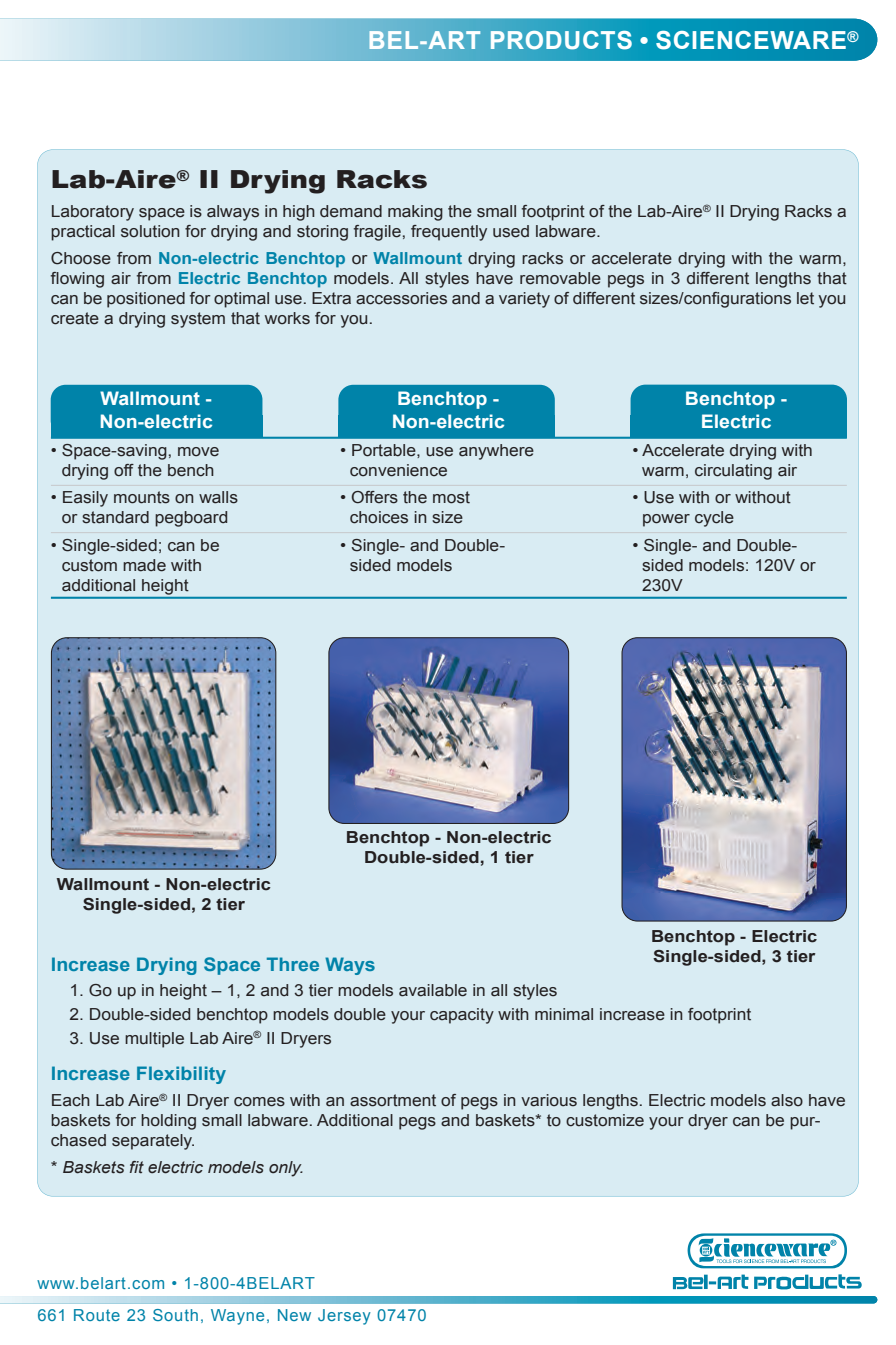  I want to click on let, so click(805, 298).
